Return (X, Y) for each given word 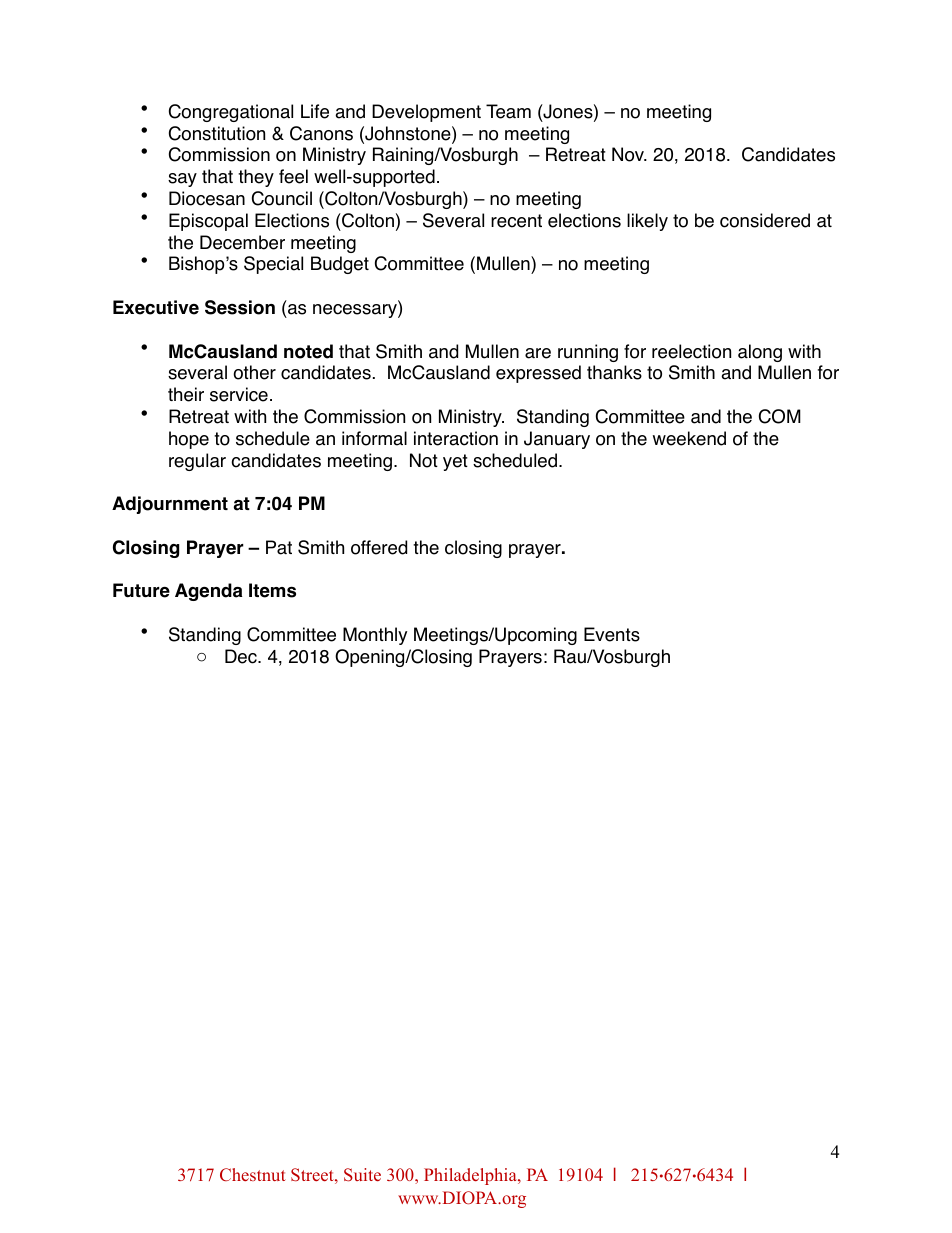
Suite (362, 1175)
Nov (629, 154)
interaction (456, 438)
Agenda (208, 592)
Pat (279, 547)
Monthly (375, 636)
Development (426, 113)
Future (141, 590)
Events (612, 634)
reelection (691, 351)
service (239, 394)
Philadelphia (471, 1176)
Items (272, 590)
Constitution (217, 133)
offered (379, 547)
